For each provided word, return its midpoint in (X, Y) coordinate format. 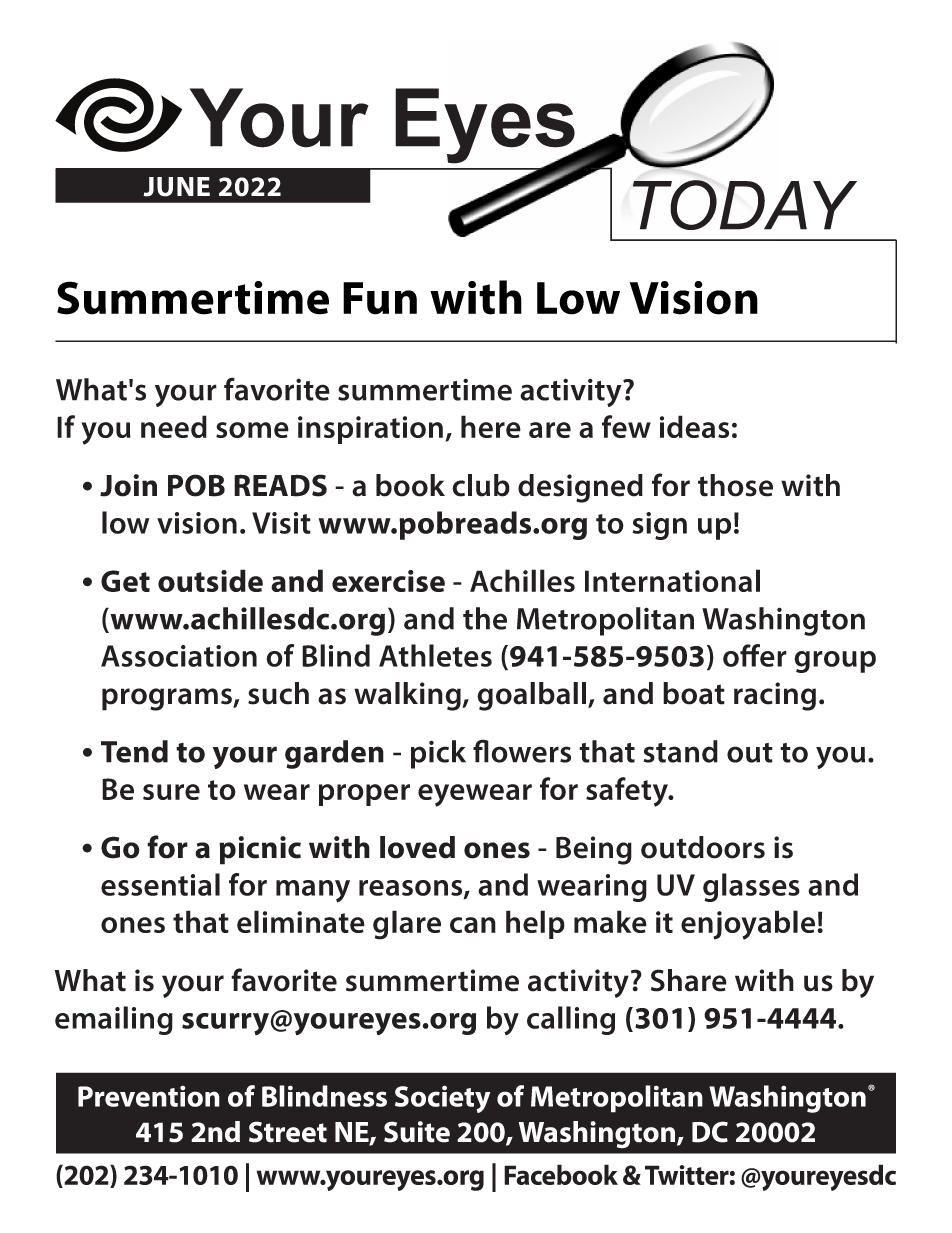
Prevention (149, 1096)
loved (417, 847)
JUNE (176, 187)
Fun (380, 298)
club (481, 485)
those (735, 485)
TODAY (745, 205)
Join (128, 485)
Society (442, 1099)
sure (171, 792)
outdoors (703, 847)
